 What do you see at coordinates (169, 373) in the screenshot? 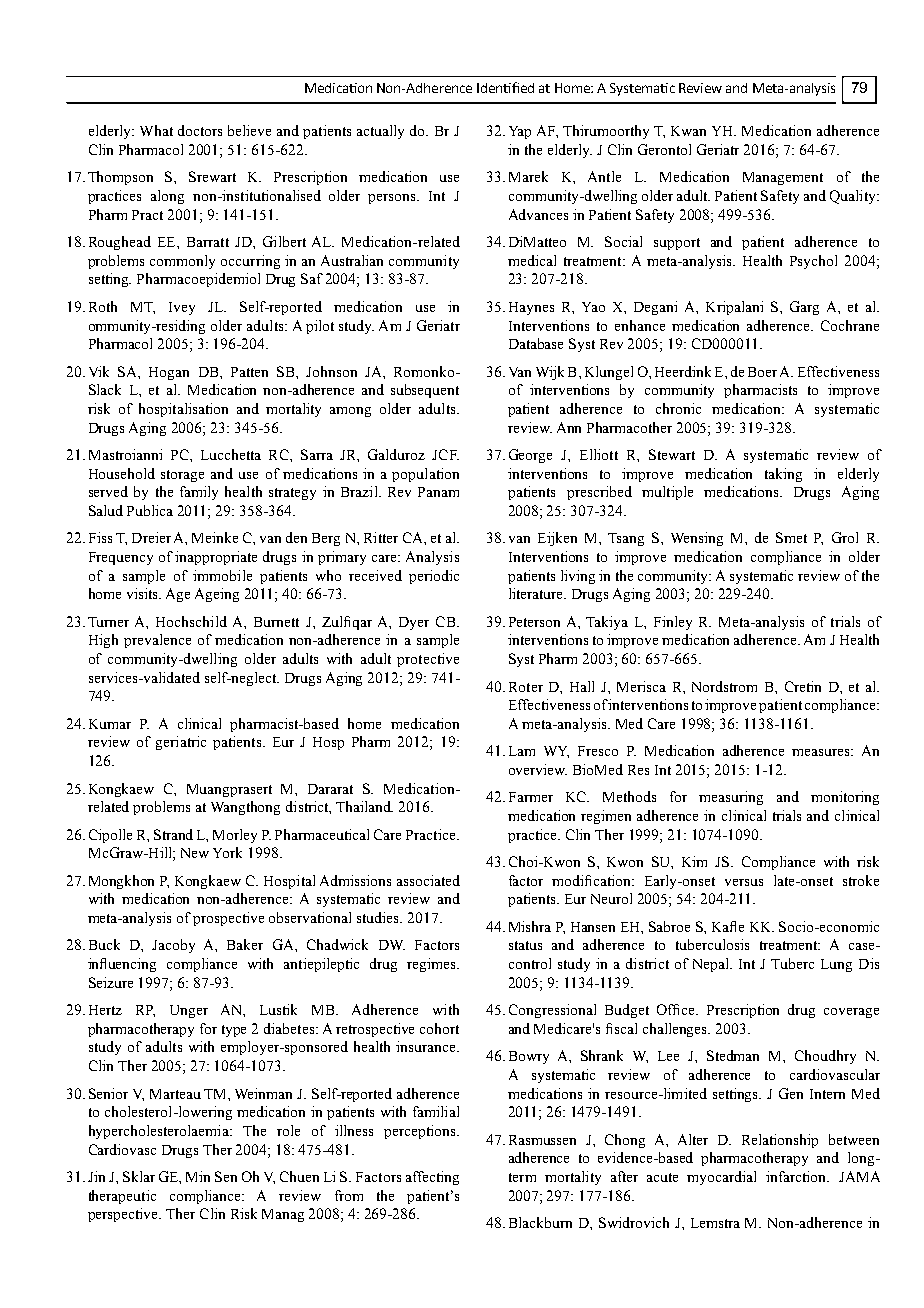
I see `Hogan` at bounding box center [169, 373].
